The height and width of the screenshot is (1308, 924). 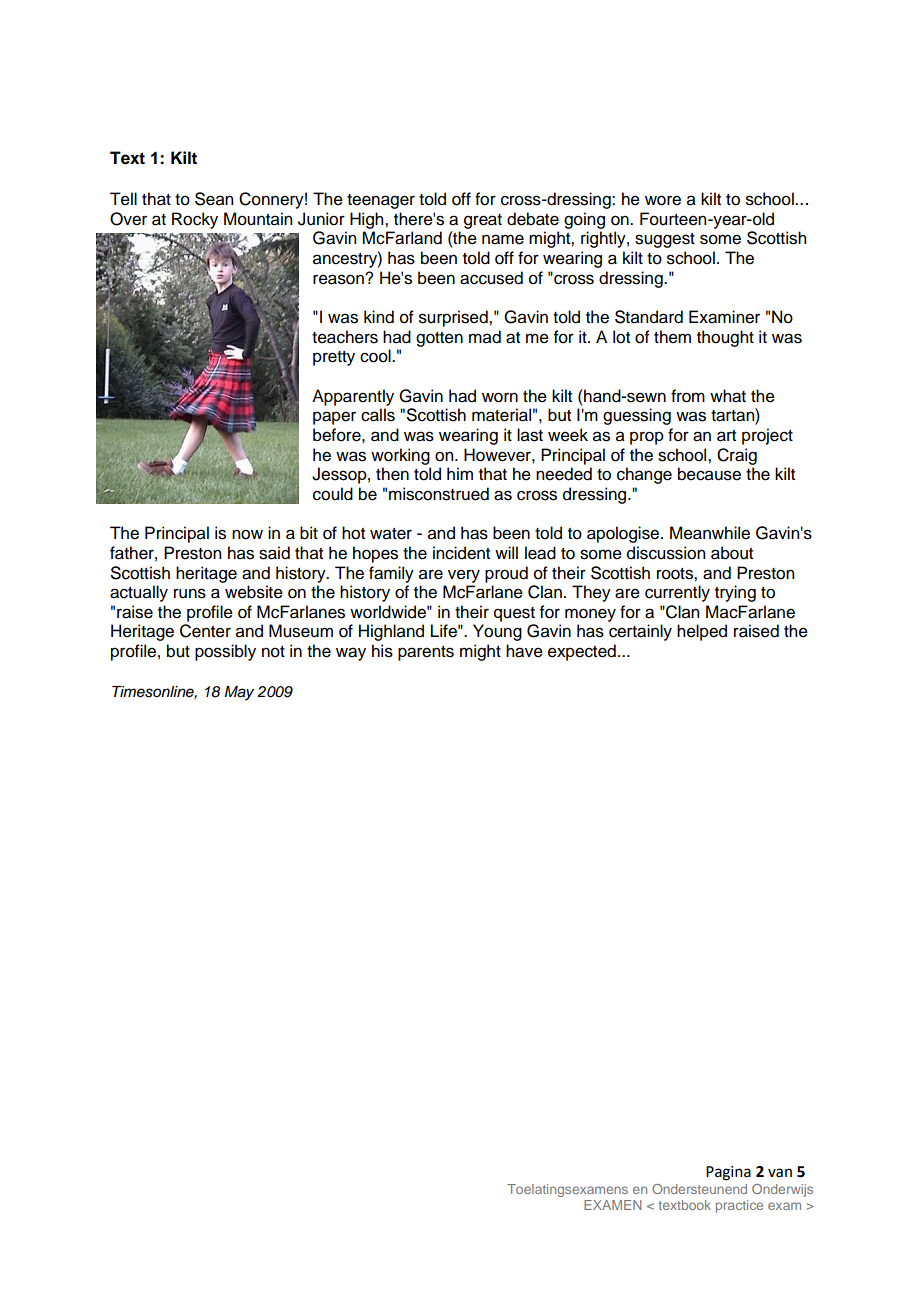 I want to click on now, so click(x=247, y=534).
